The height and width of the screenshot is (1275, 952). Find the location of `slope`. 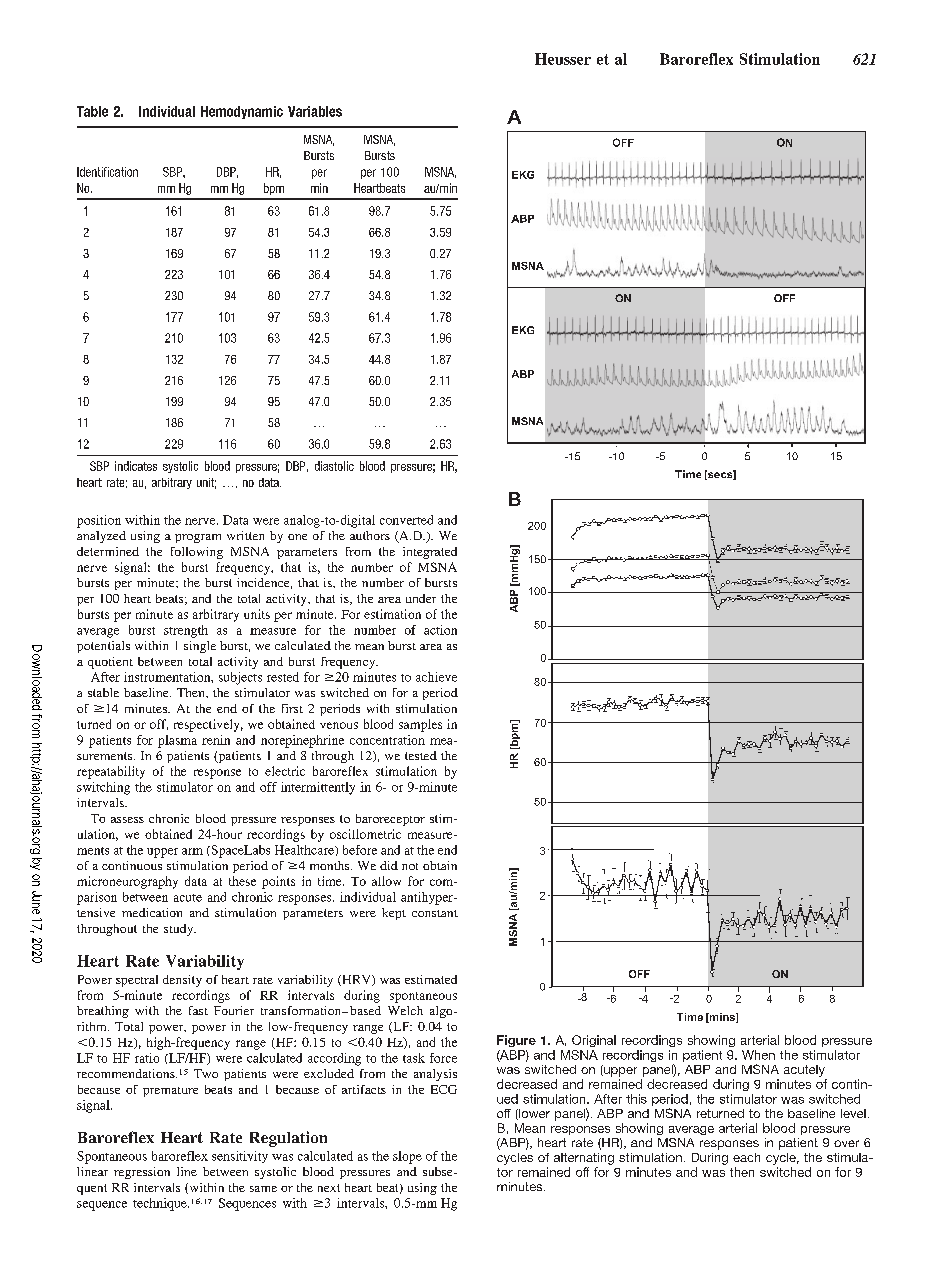

slope is located at coordinates (407, 1157).
